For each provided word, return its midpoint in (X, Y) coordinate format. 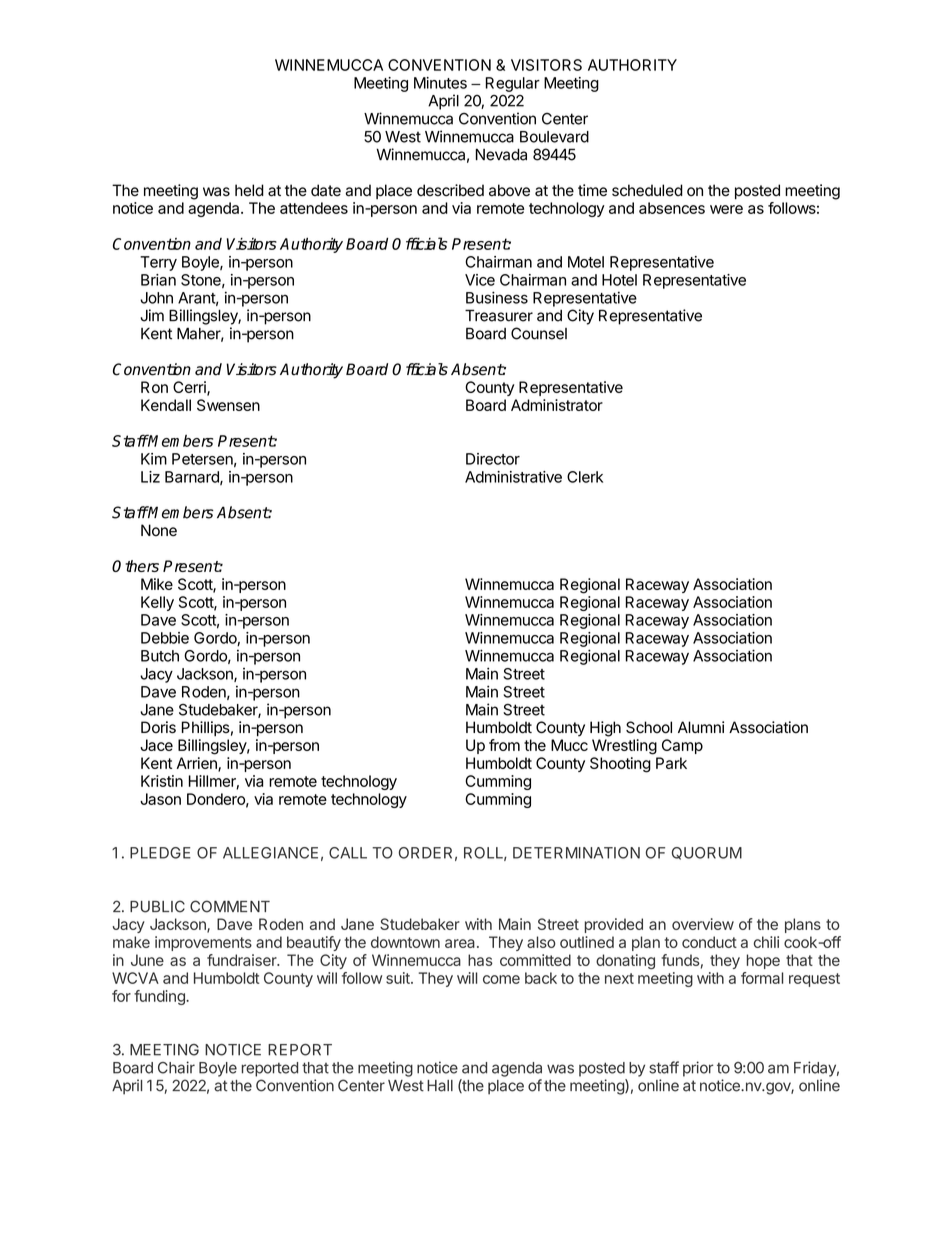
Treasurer (499, 315)
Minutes (440, 83)
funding (160, 997)
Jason (160, 799)
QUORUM (707, 853)
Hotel (619, 280)
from (504, 745)
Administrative (513, 477)
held (249, 190)
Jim (152, 315)
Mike (157, 584)
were (726, 209)
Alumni (701, 727)
